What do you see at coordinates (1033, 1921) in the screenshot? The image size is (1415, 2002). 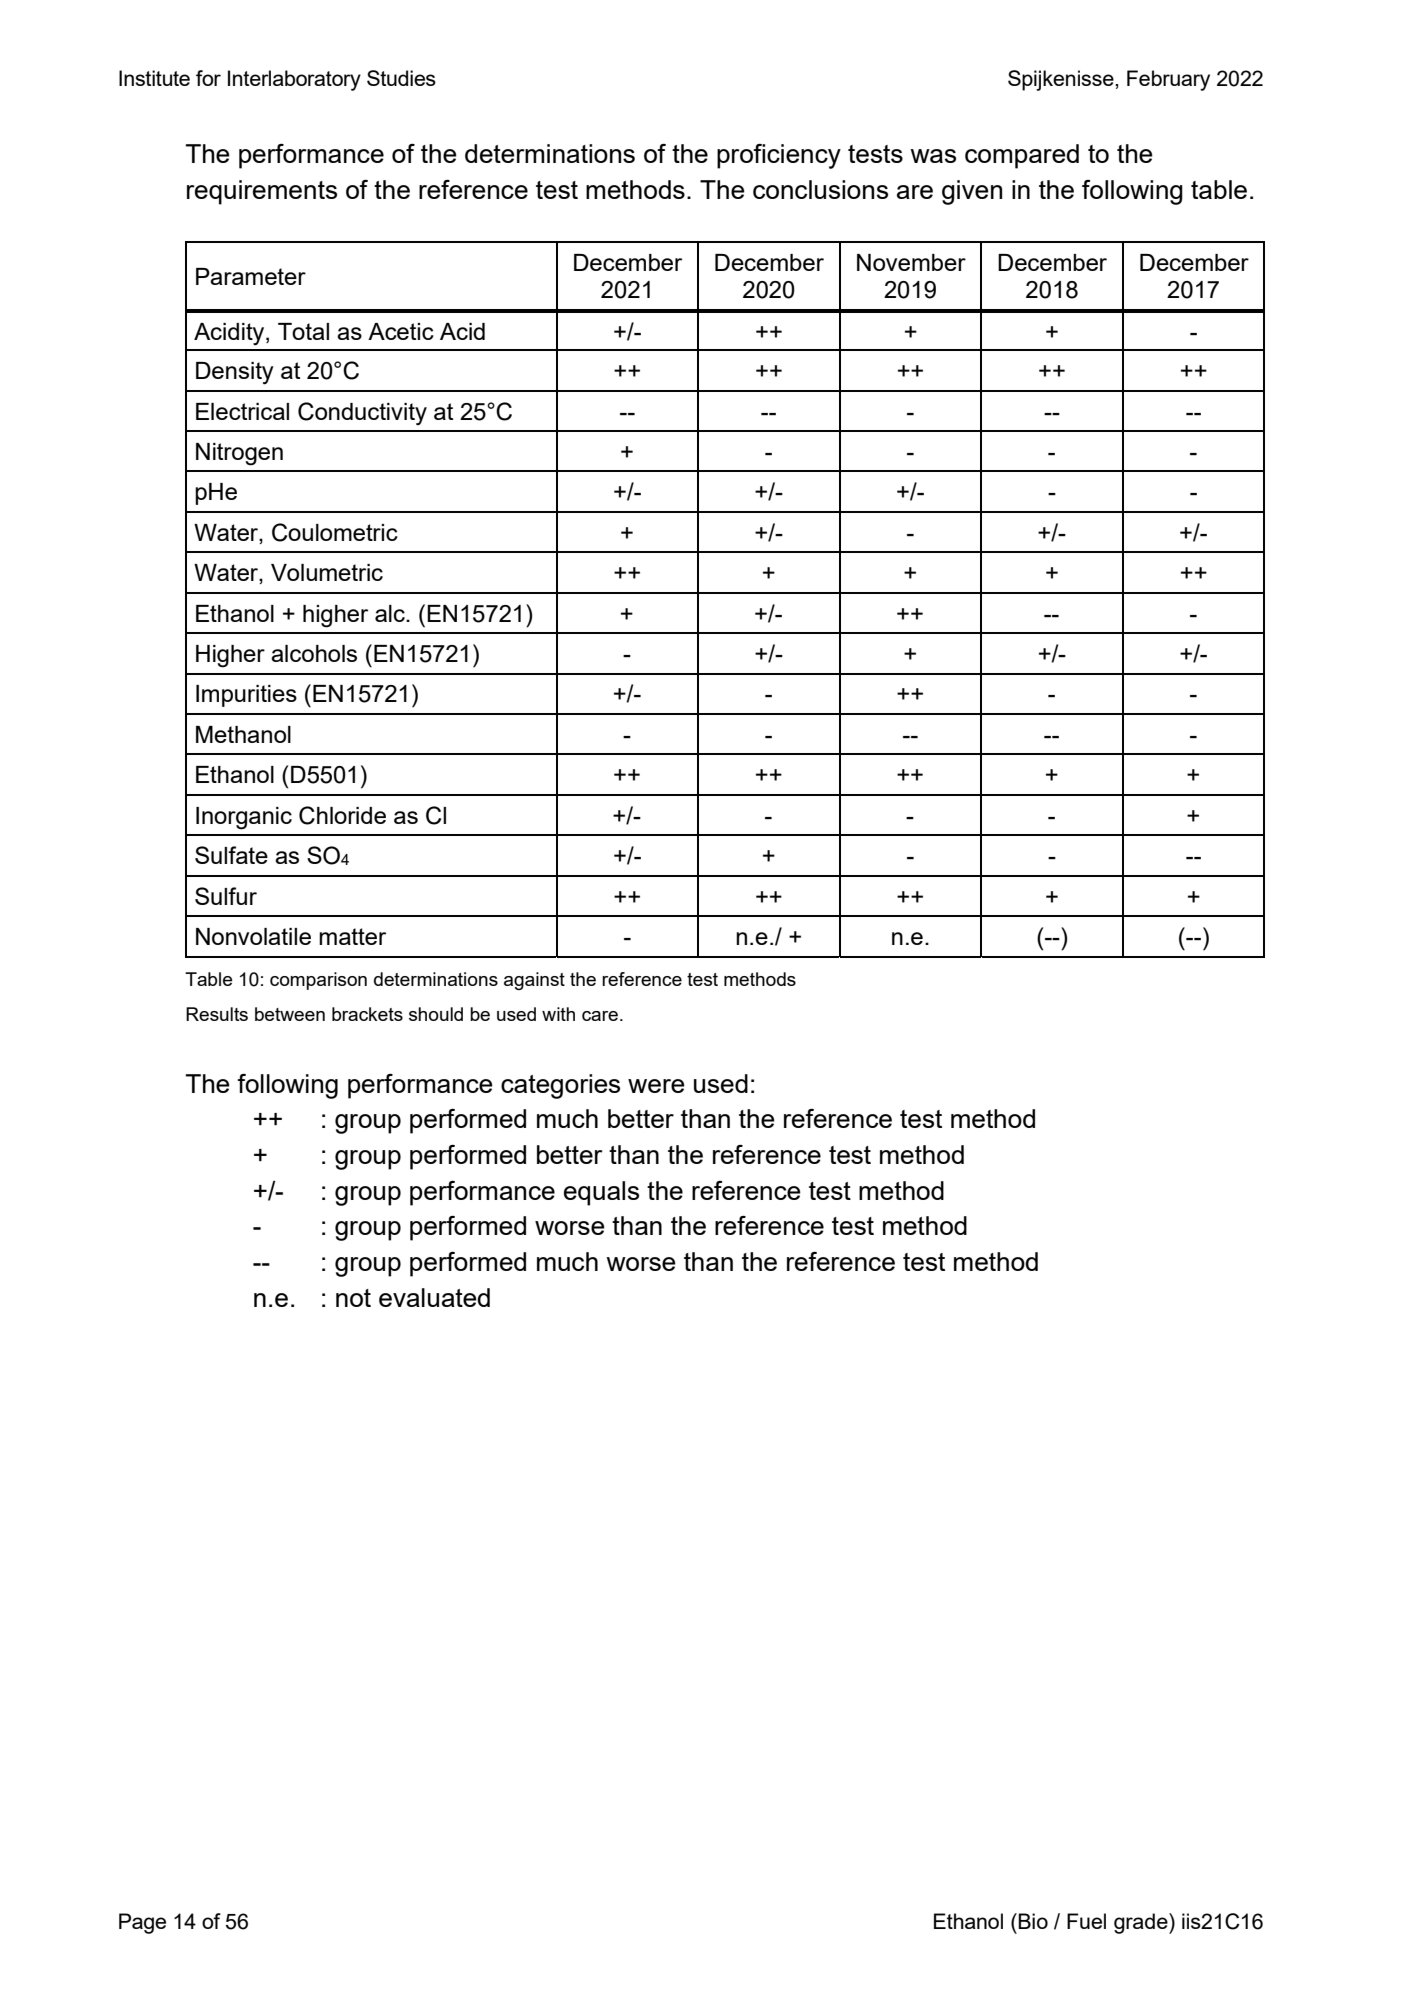 I see `Bio` at bounding box center [1033, 1921].
